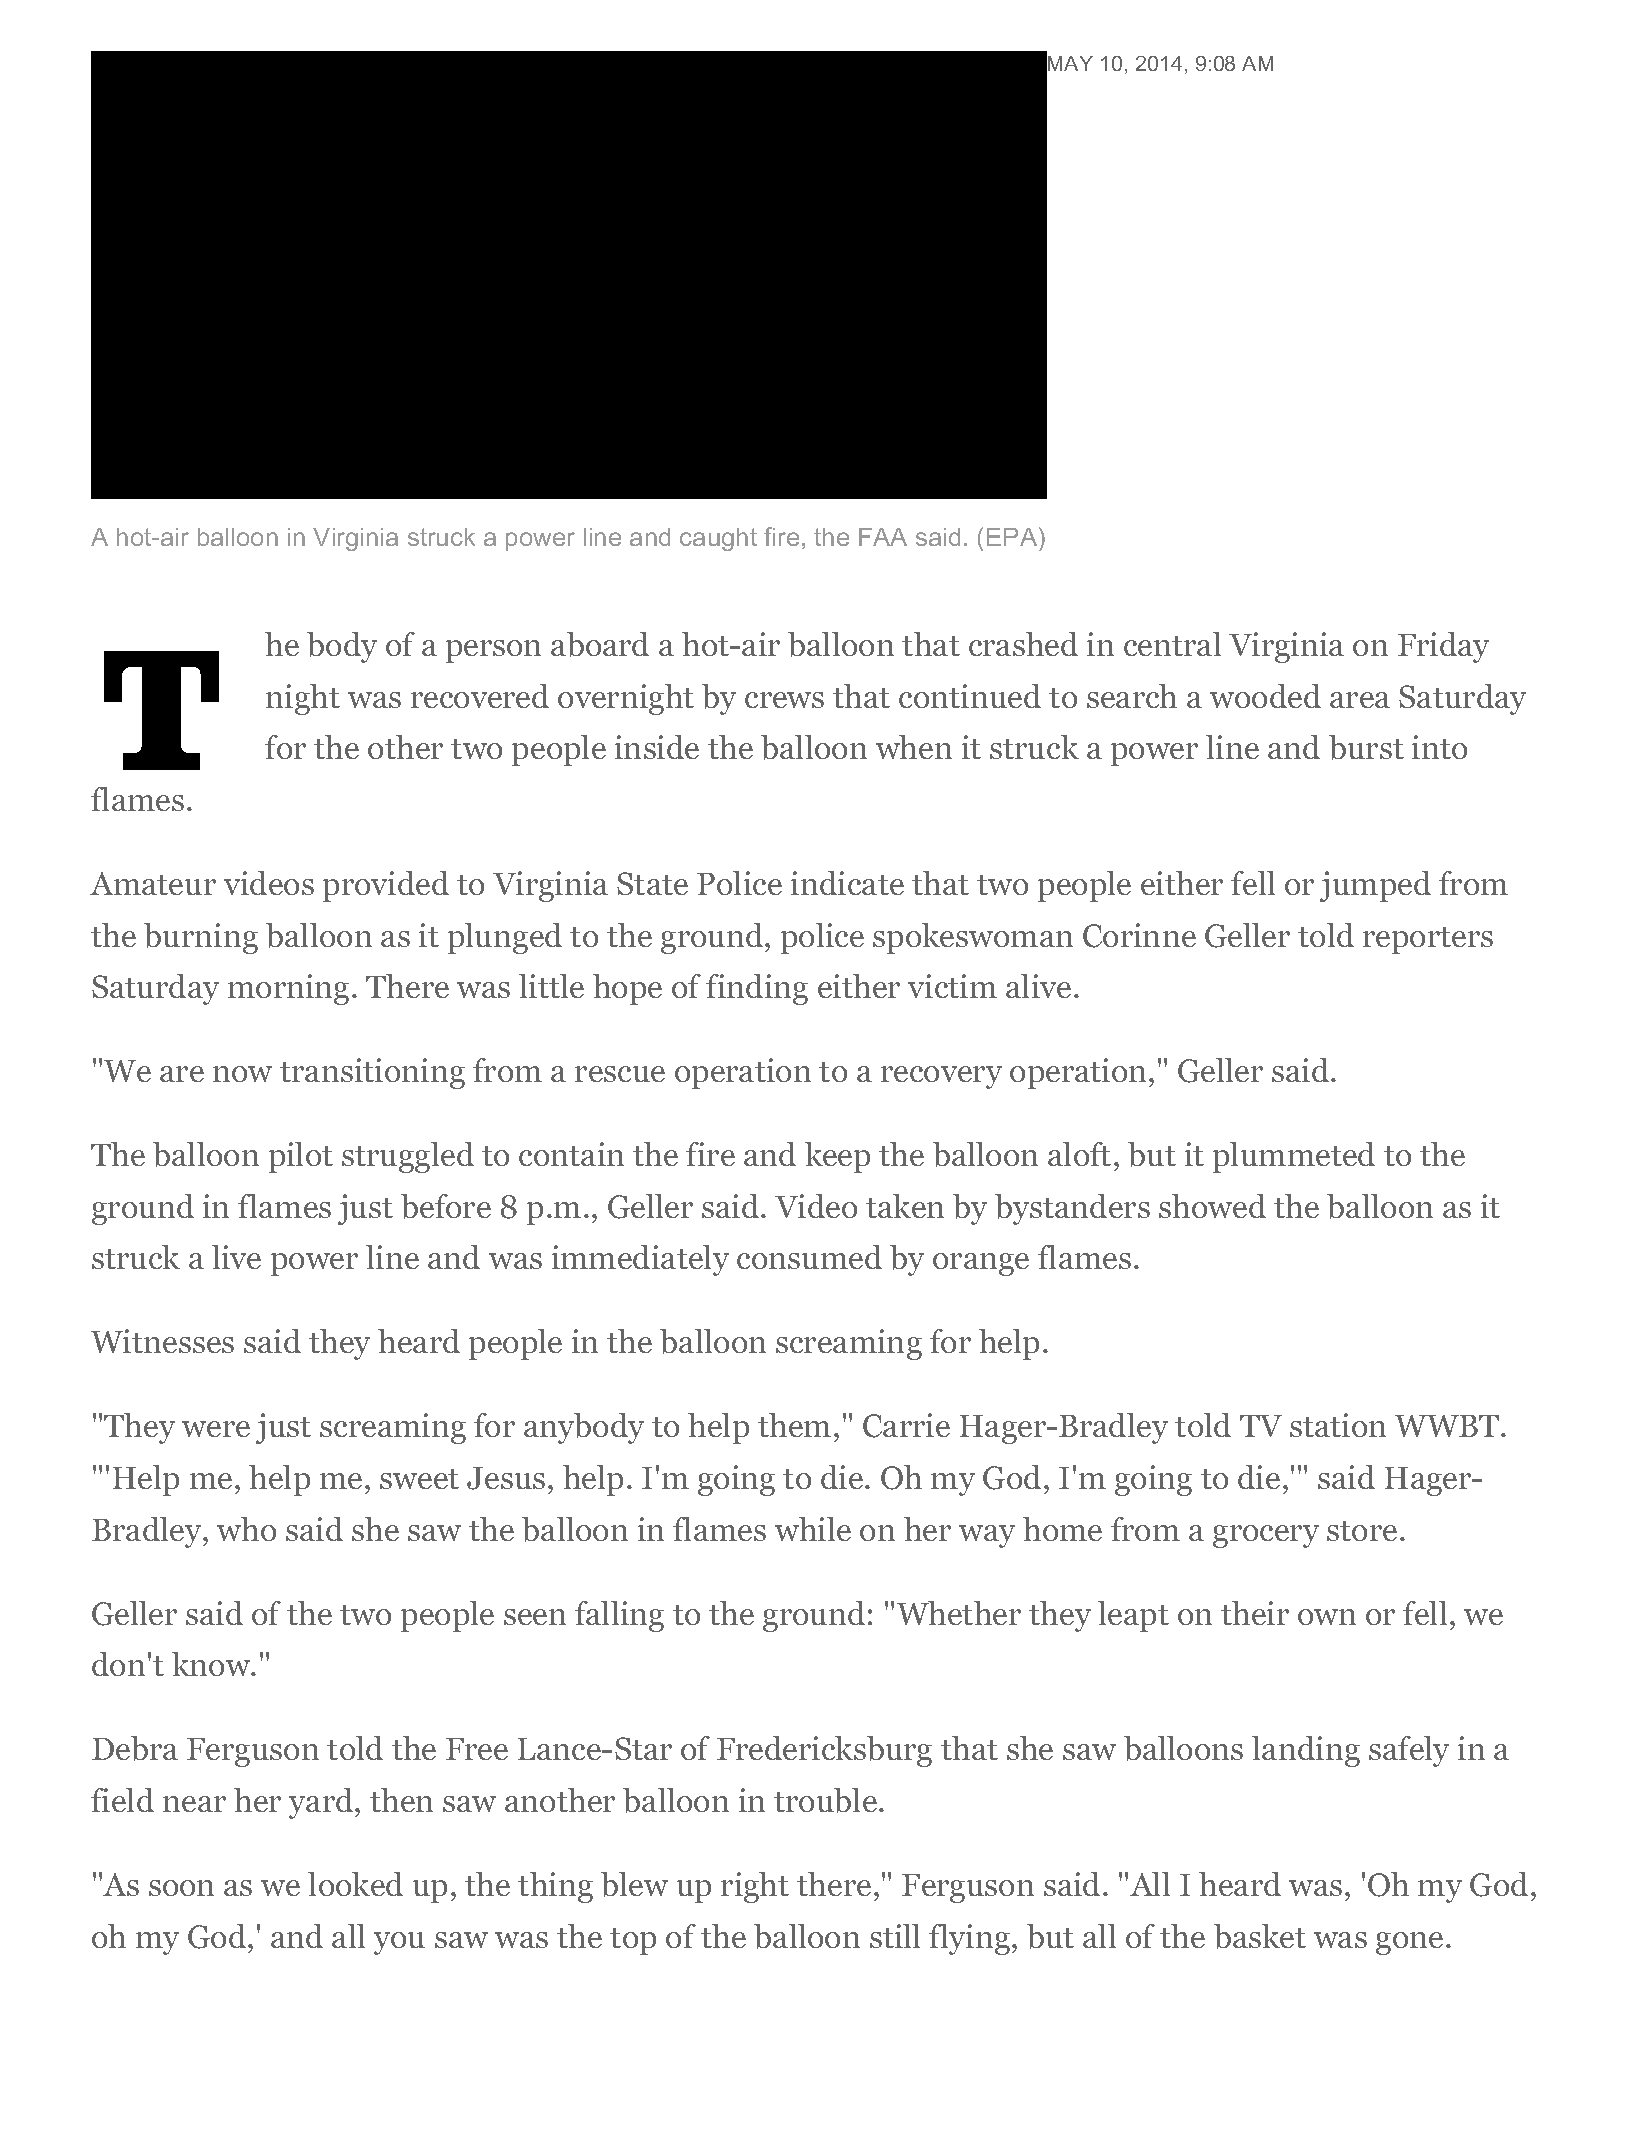 The height and width of the screenshot is (2131, 1646). I want to click on central, so click(1172, 644).
